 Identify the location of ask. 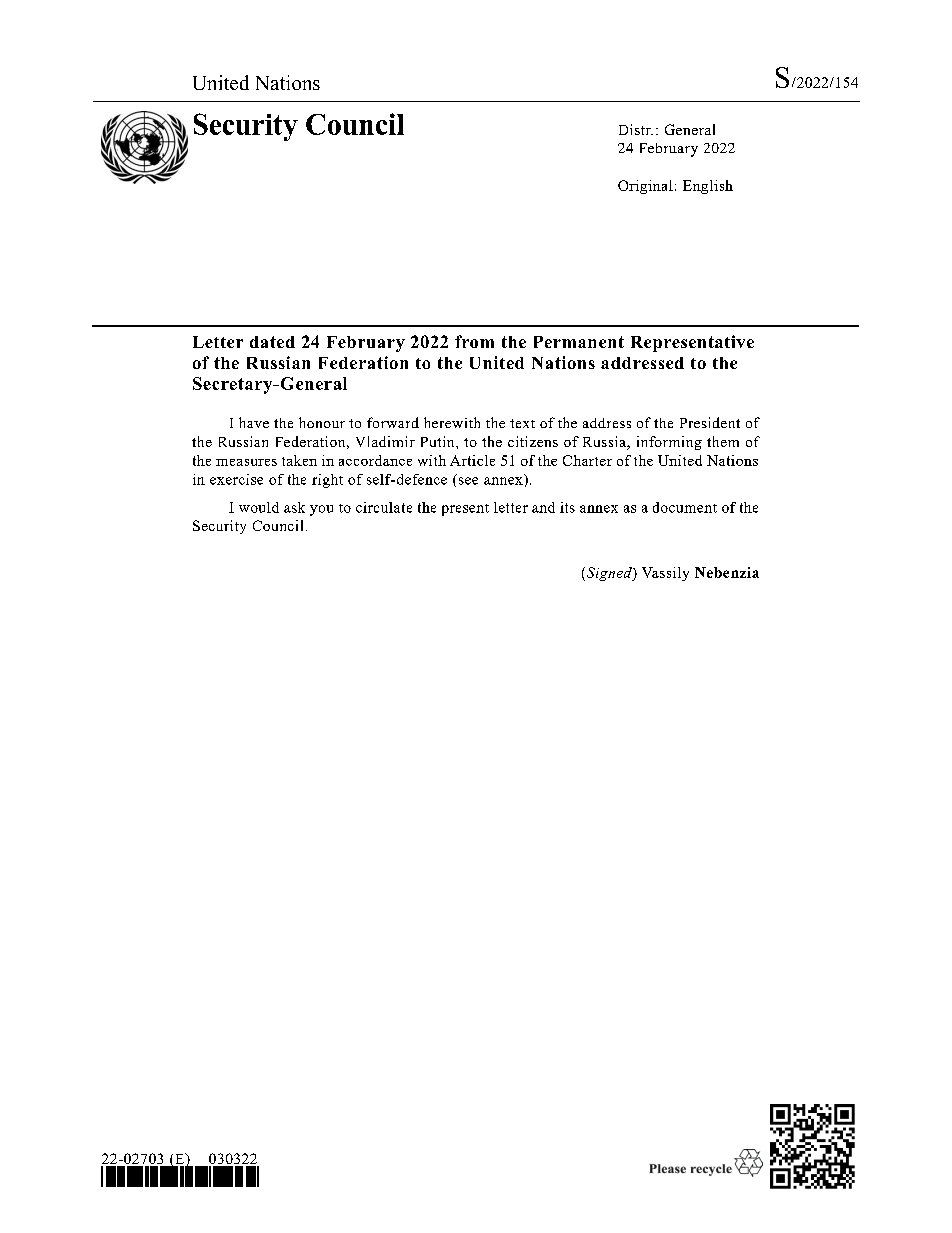
(294, 507).
